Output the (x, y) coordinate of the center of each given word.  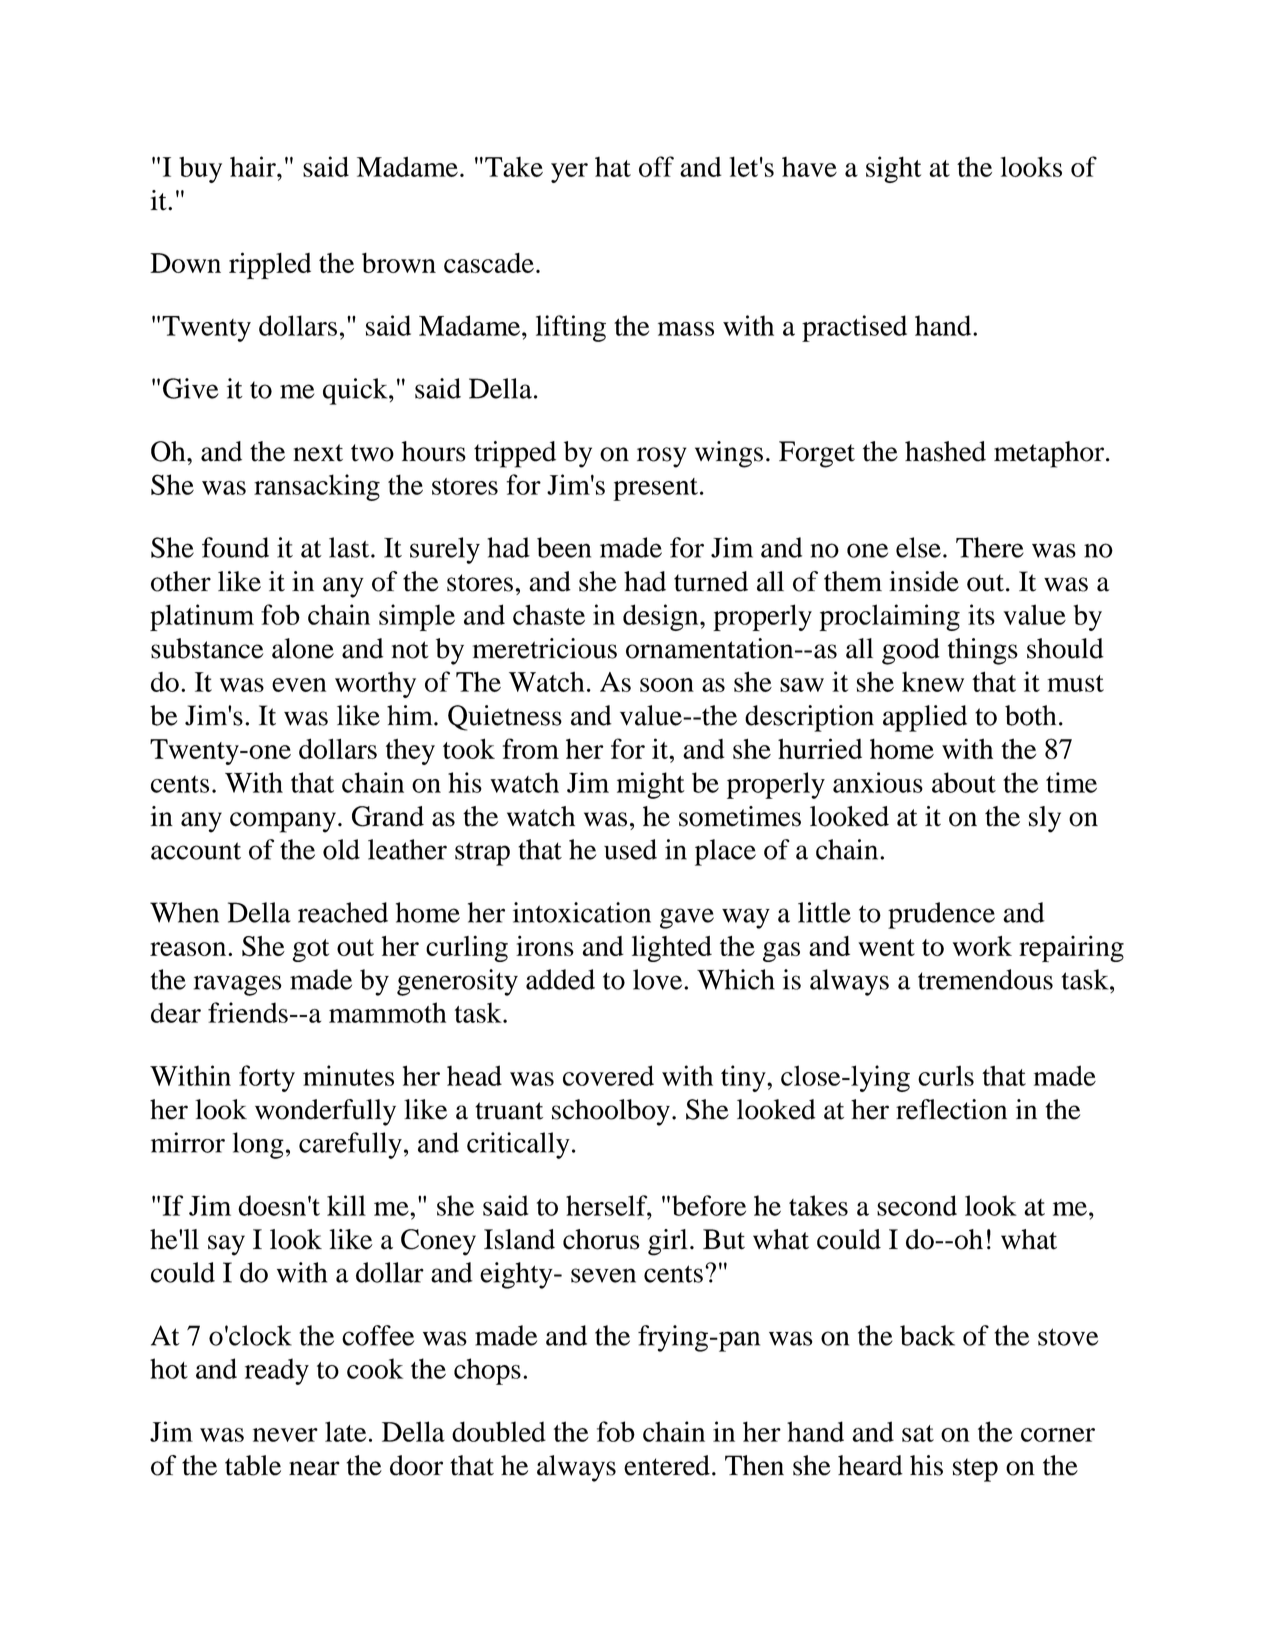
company (283, 822)
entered (667, 1465)
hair (254, 166)
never (285, 1435)
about (964, 782)
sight (893, 169)
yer (569, 173)
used (630, 849)
